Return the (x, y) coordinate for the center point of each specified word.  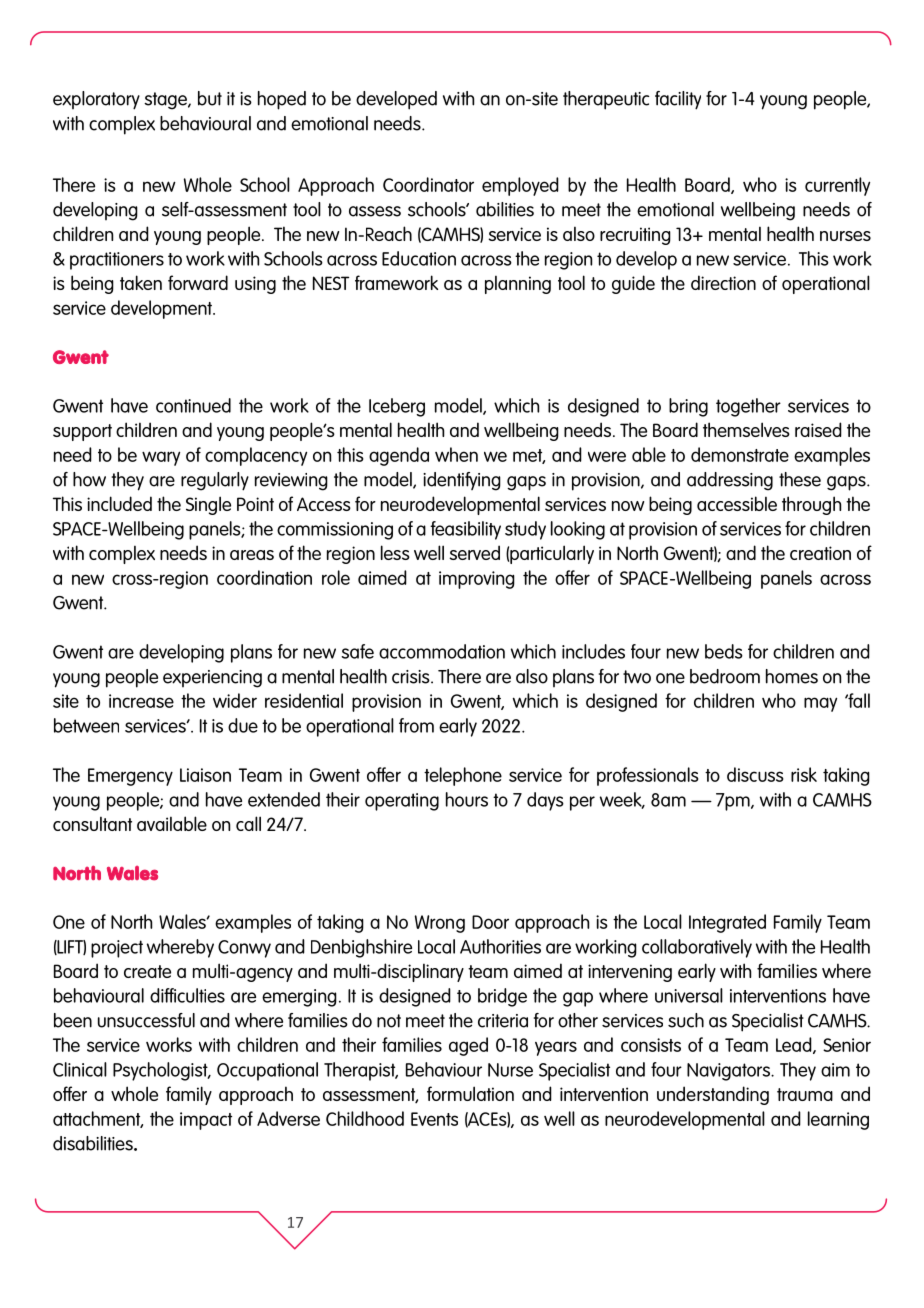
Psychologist (161, 1071)
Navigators (729, 1072)
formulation (470, 1093)
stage (166, 101)
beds (724, 651)
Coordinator (428, 184)
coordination (264, 577)
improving (477, 580)
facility (678, 100)
